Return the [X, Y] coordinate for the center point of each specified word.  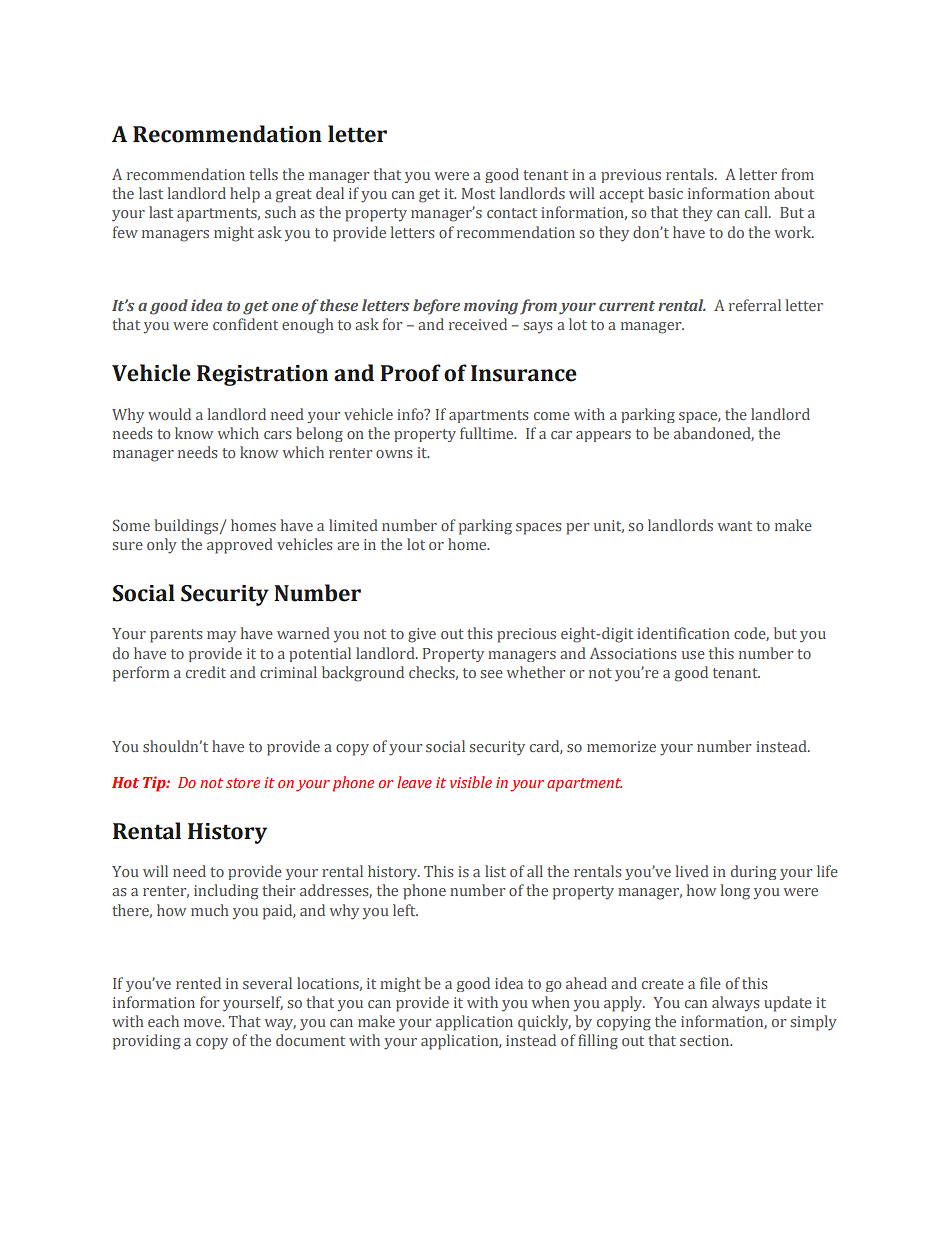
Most [478, 193]
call [757, 212]
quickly [544, 1023]
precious [526, 635]
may [221, 637]
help [245, 195]
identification [683, 633]
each [163, 1021]
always [735, 1004]
